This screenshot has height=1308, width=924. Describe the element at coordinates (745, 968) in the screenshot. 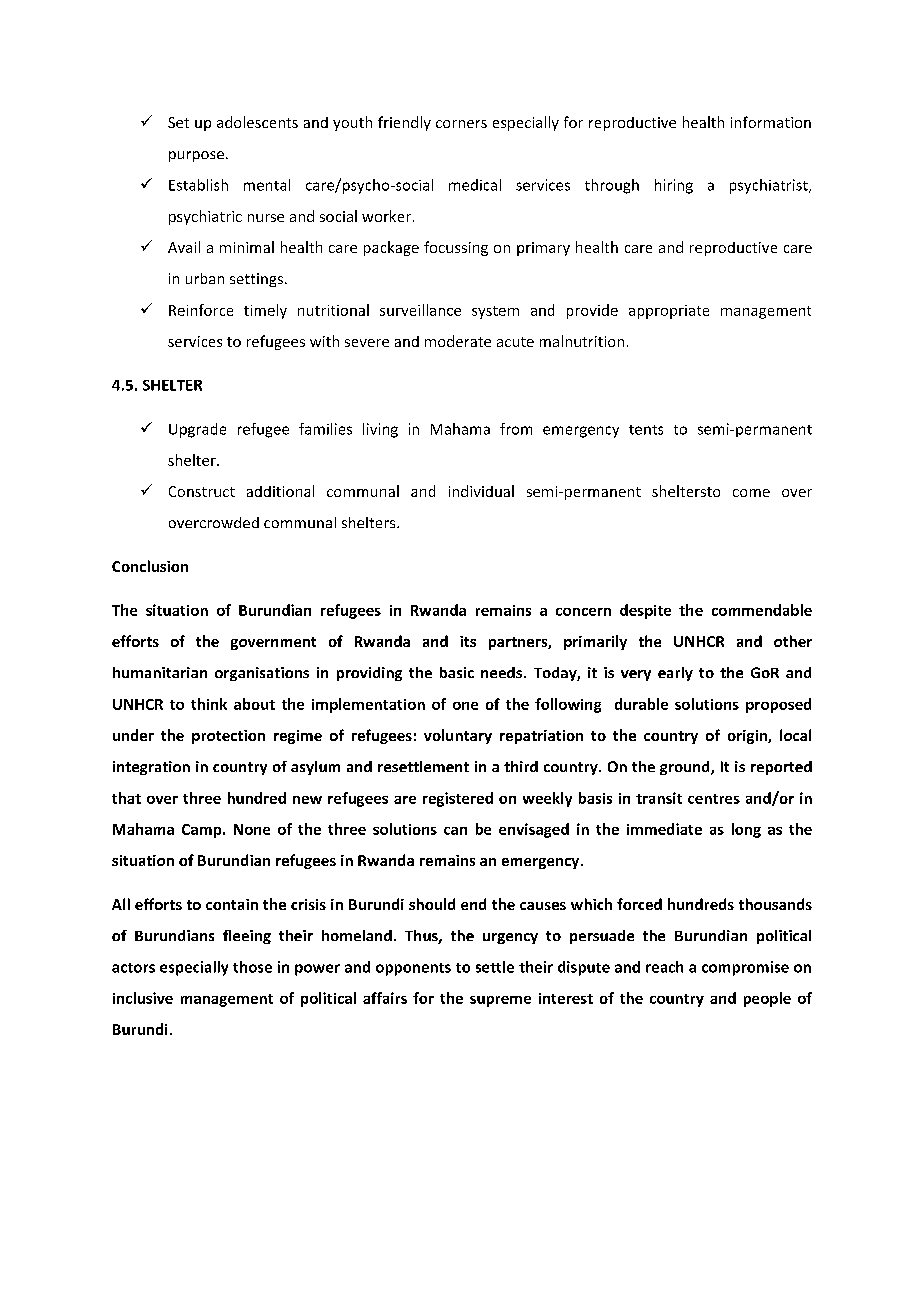

I see `compromise` at that location.
